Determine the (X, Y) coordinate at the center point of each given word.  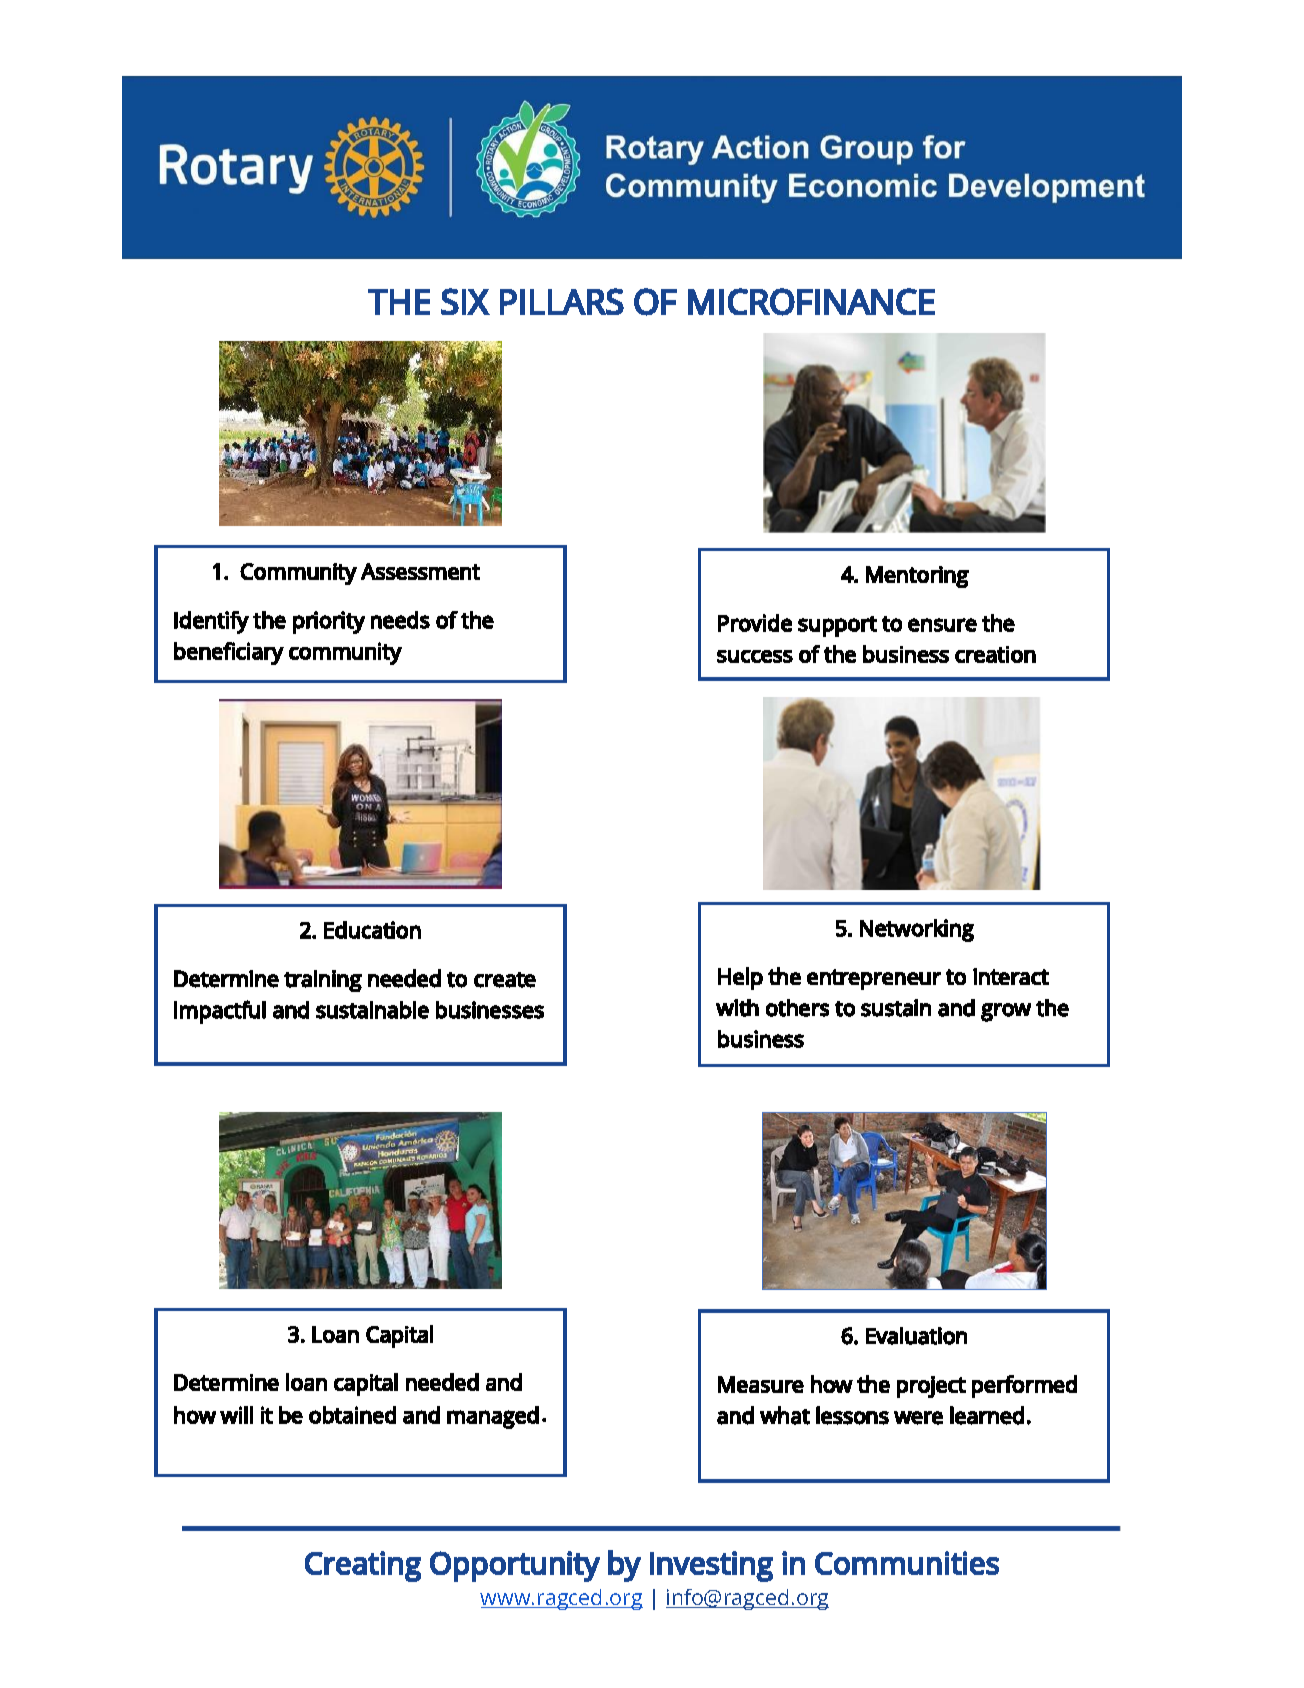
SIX (465, 301)
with (737, 1008)
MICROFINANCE (811, 302)
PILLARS (562, 301)
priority (329, 622)
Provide (755, 623)
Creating (363, 1566)
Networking (917, 930)
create (505, 980)
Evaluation (916, 1336)
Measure (761, 1384)
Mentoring (917, 577)
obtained (352, 1415)
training (323, 981)
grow (1006, 1012)
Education (372, 930)
